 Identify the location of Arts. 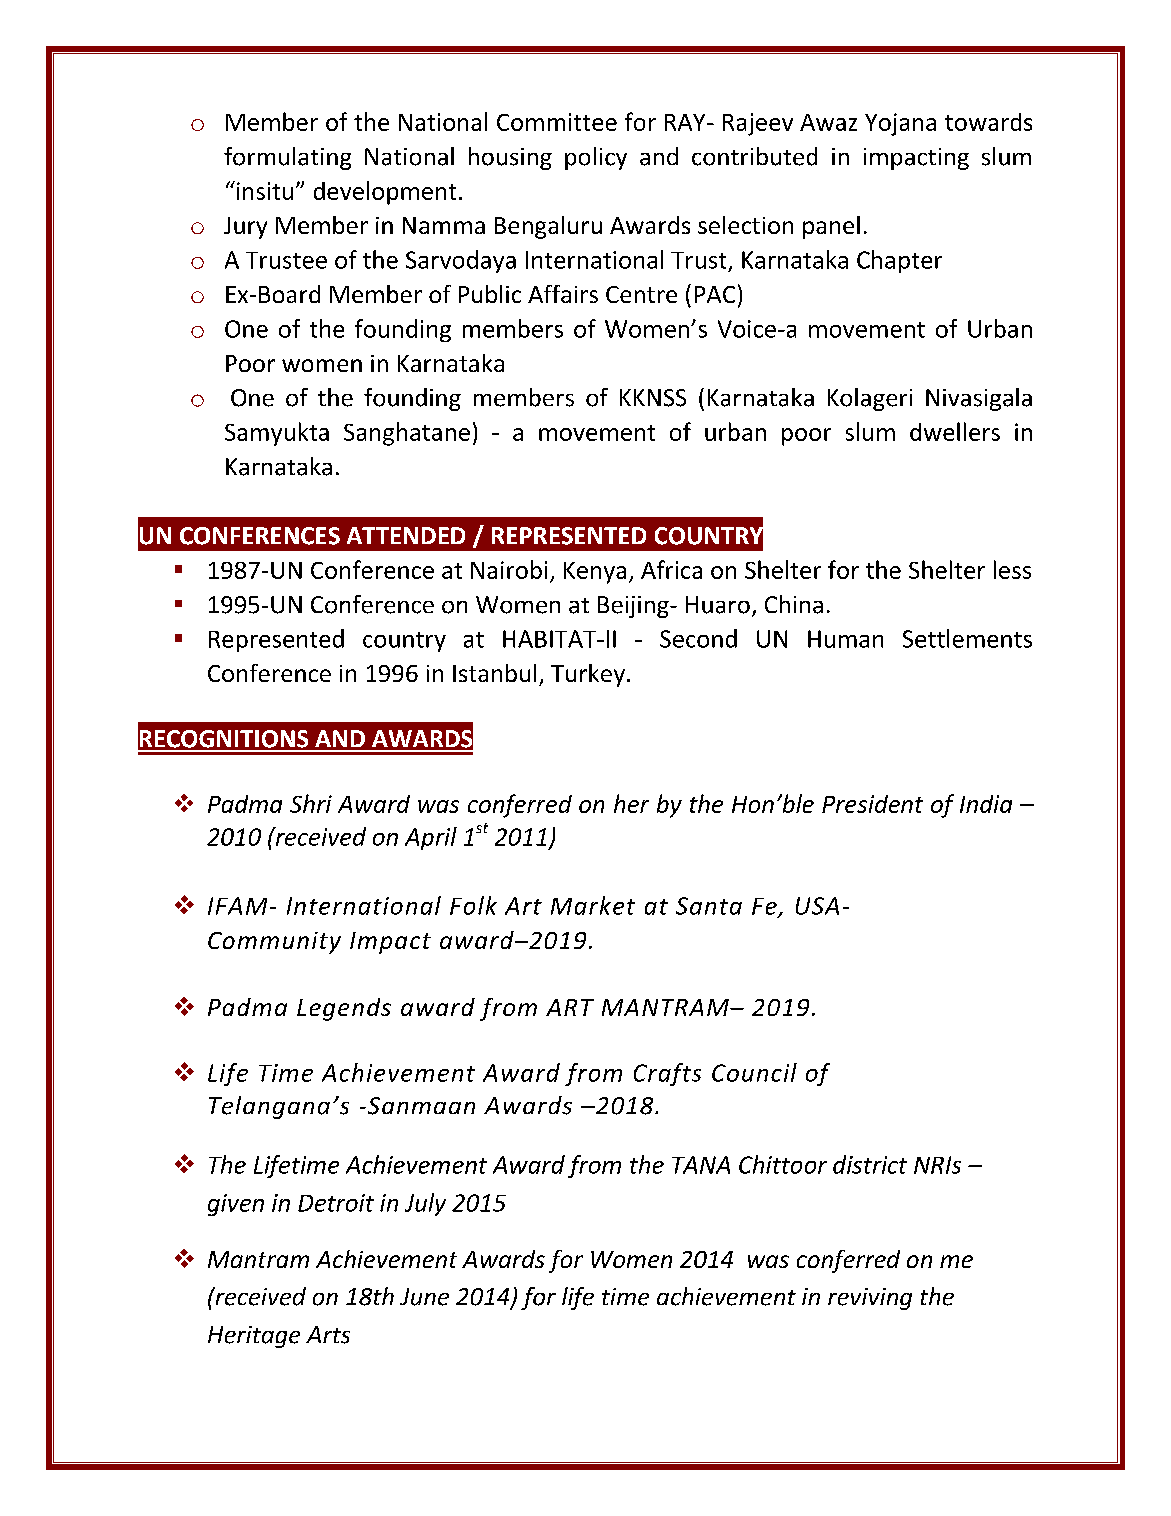
(328, 1335).
